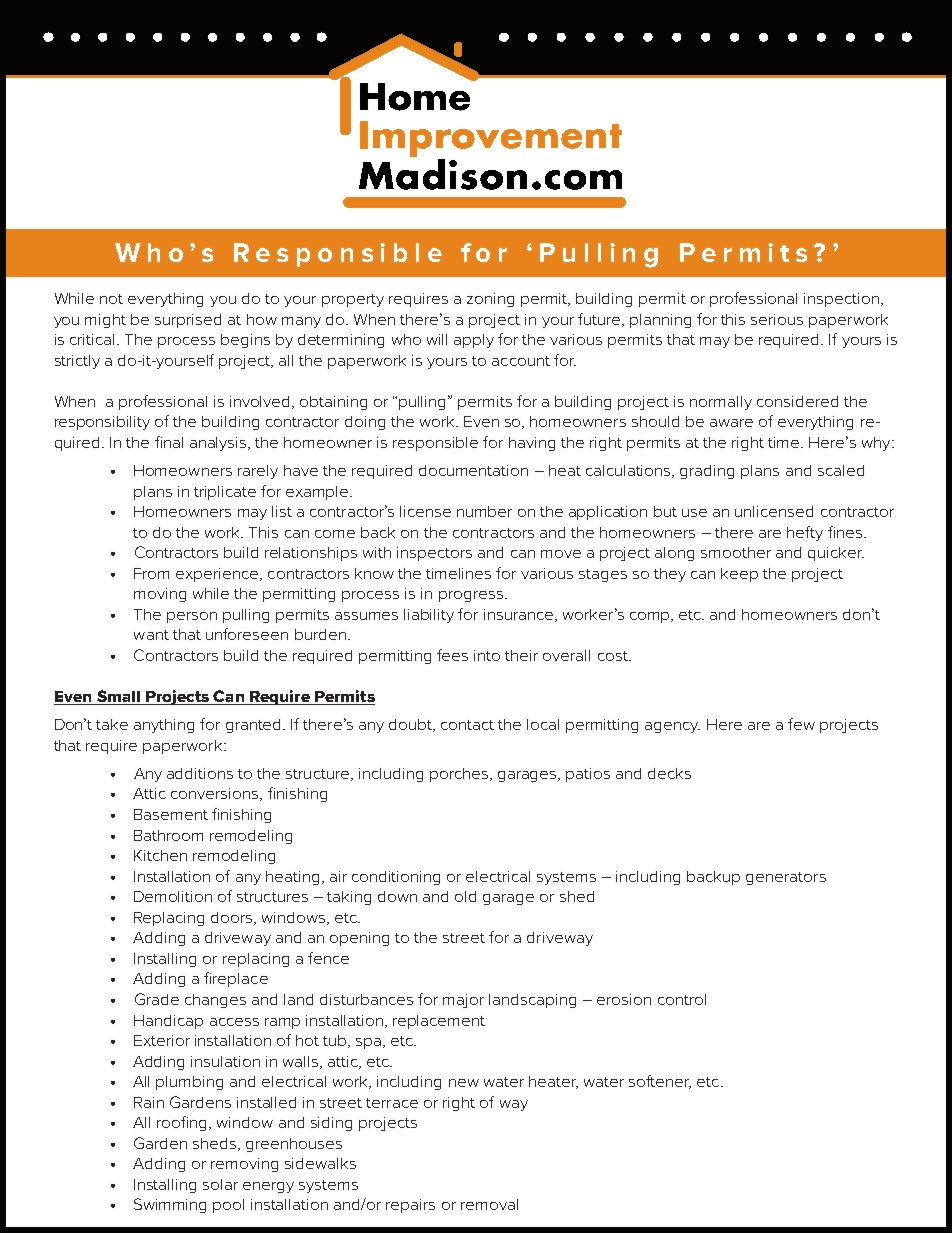 The width and height of the screenshot is (952, 1233). I want to click on Swimming, so click(170, 1205).
